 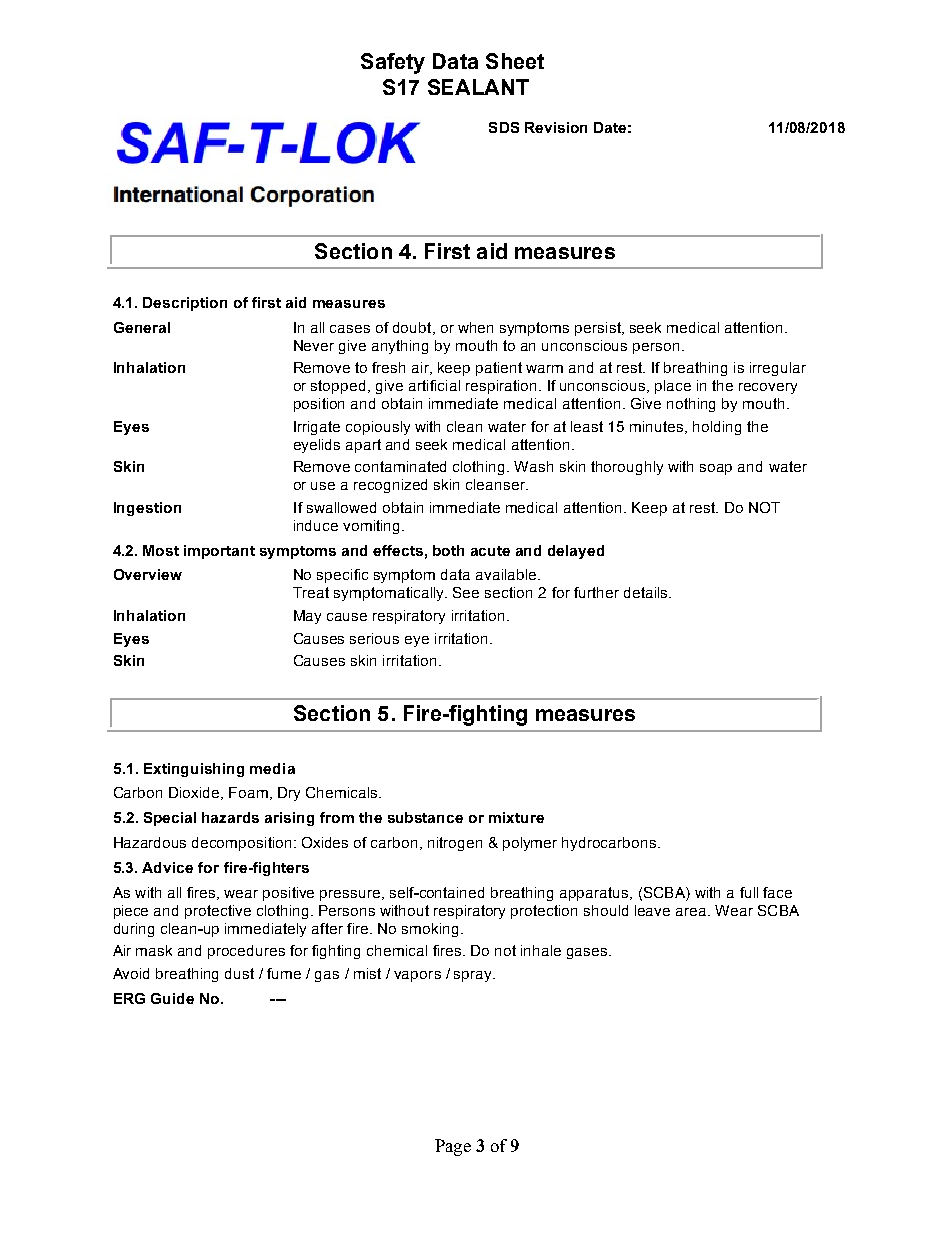 What do you see at coordinates (588, 953) in the document?
I see `gases` at bounding box center [588, 953].
